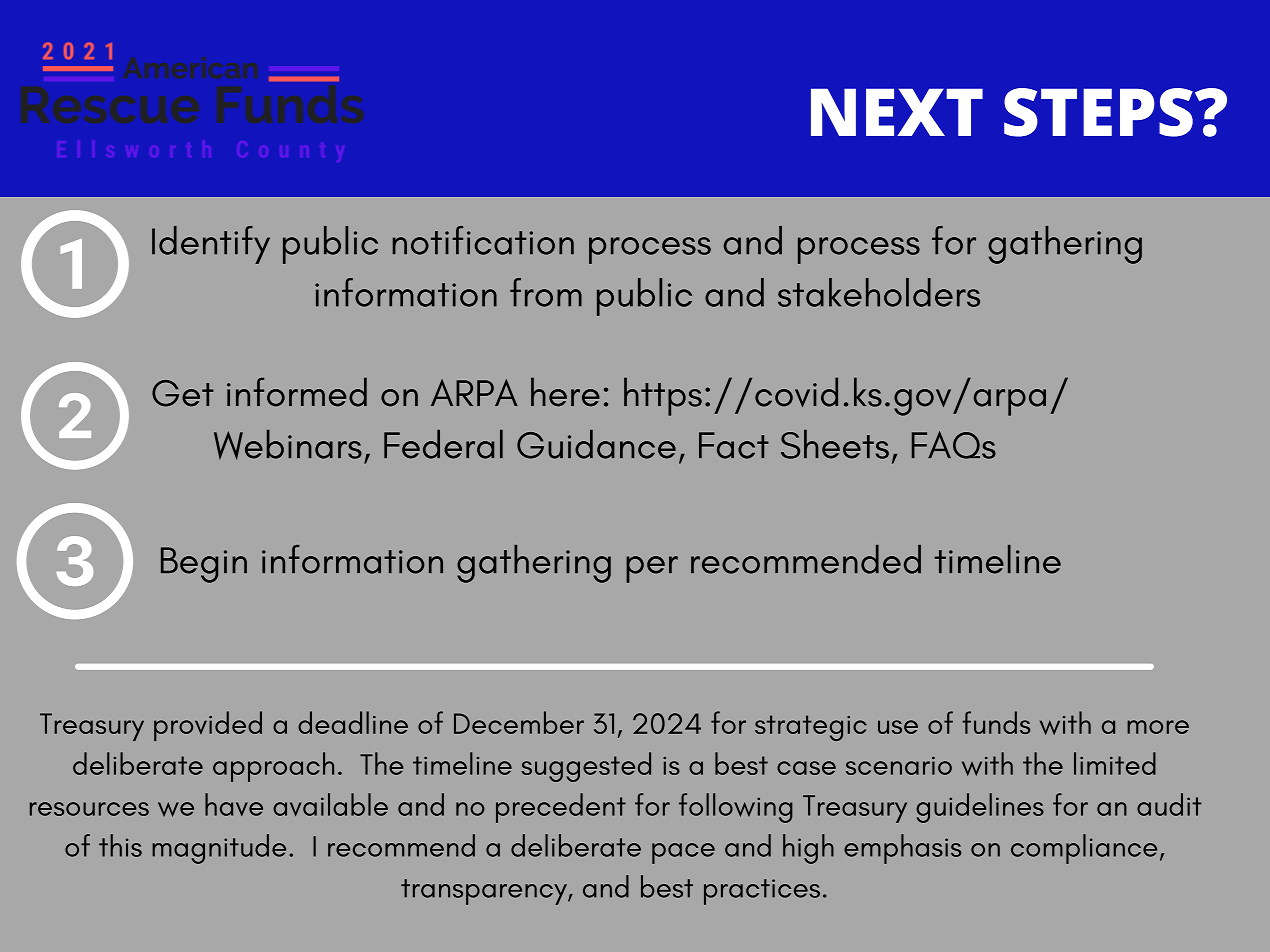 Image resolution: width=1270 pixels, height=952 pixels. I want to click on NEXT, so click(897, 112).
